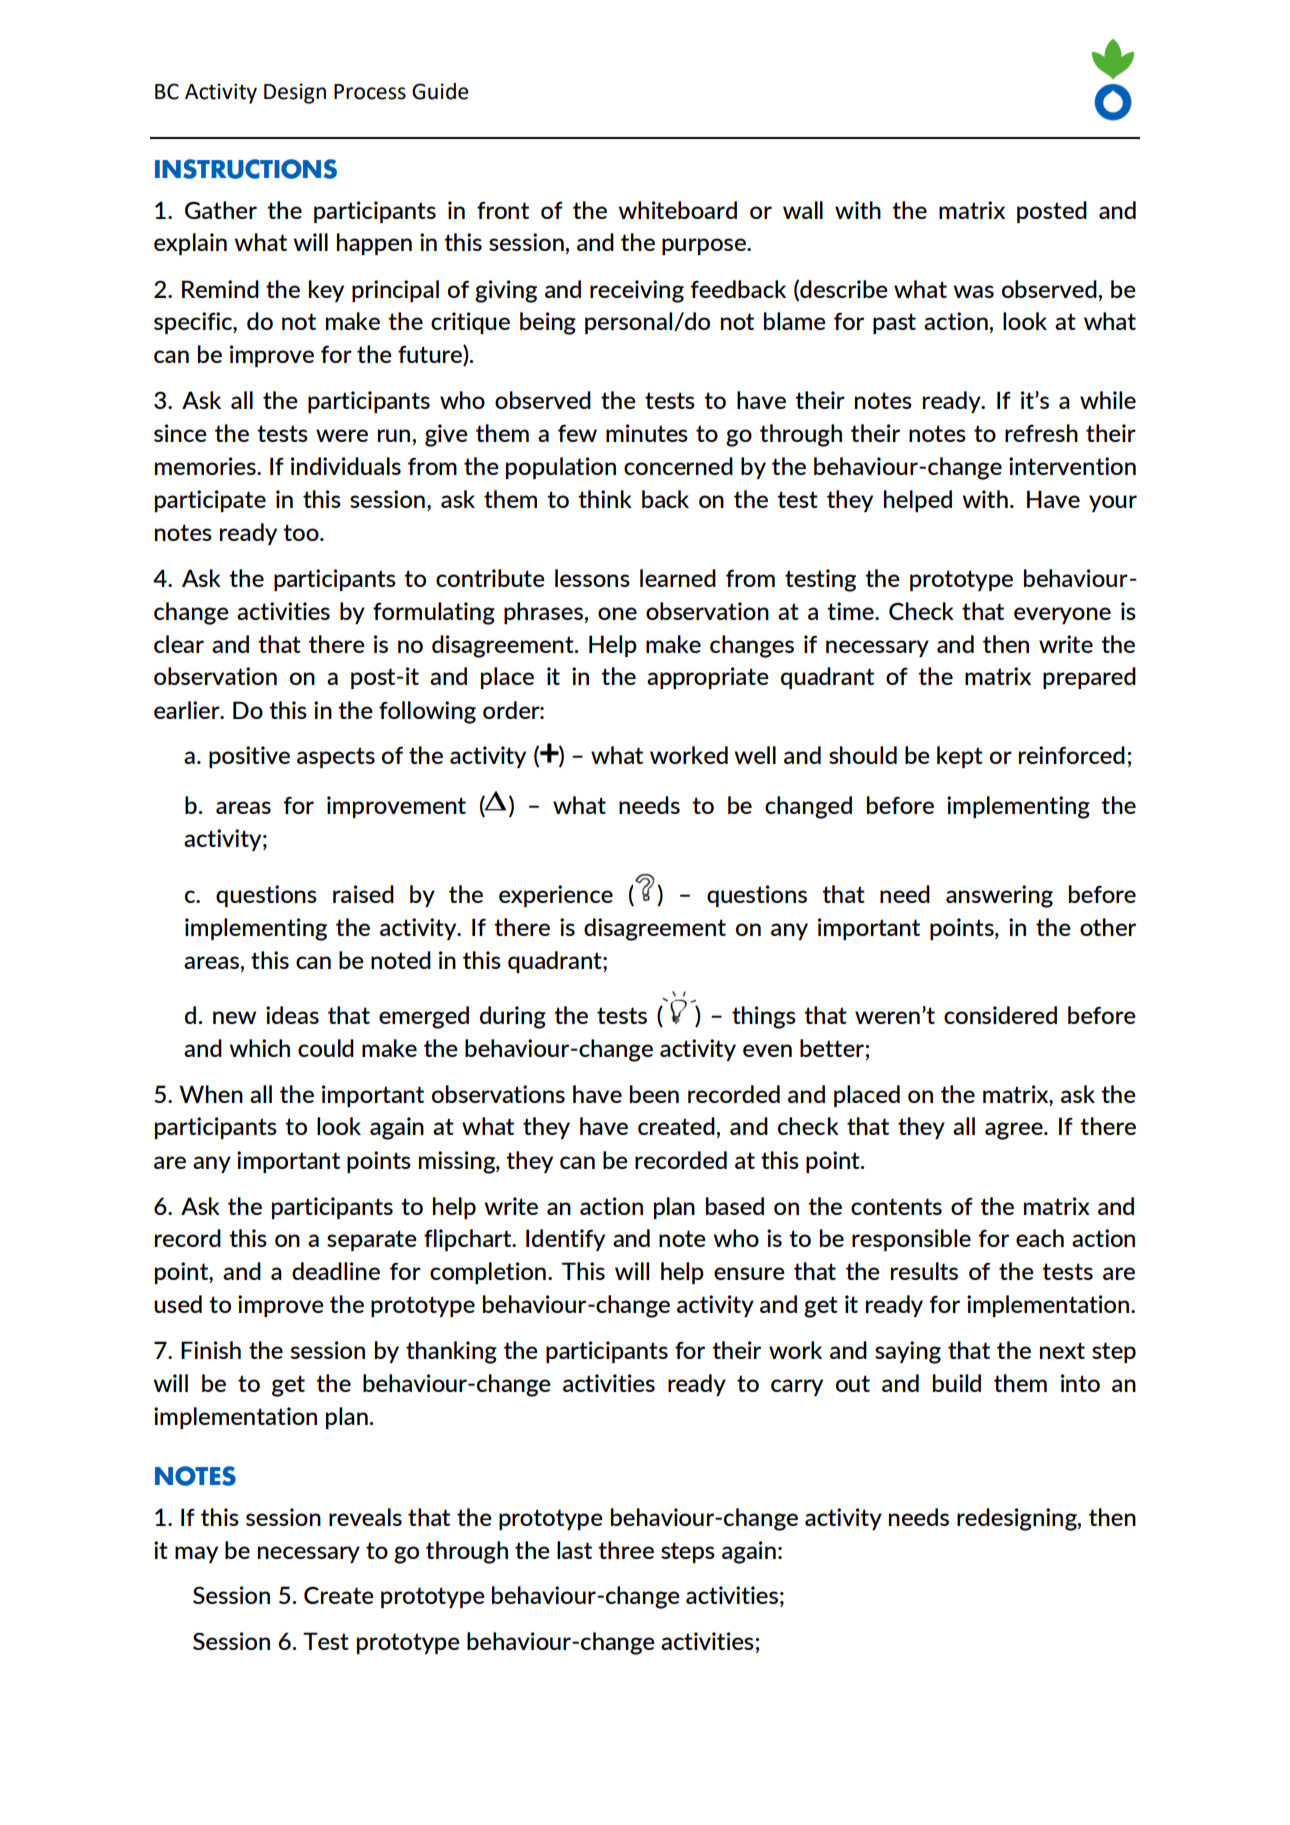  I want to click on considered, so click(1000, 1015).
